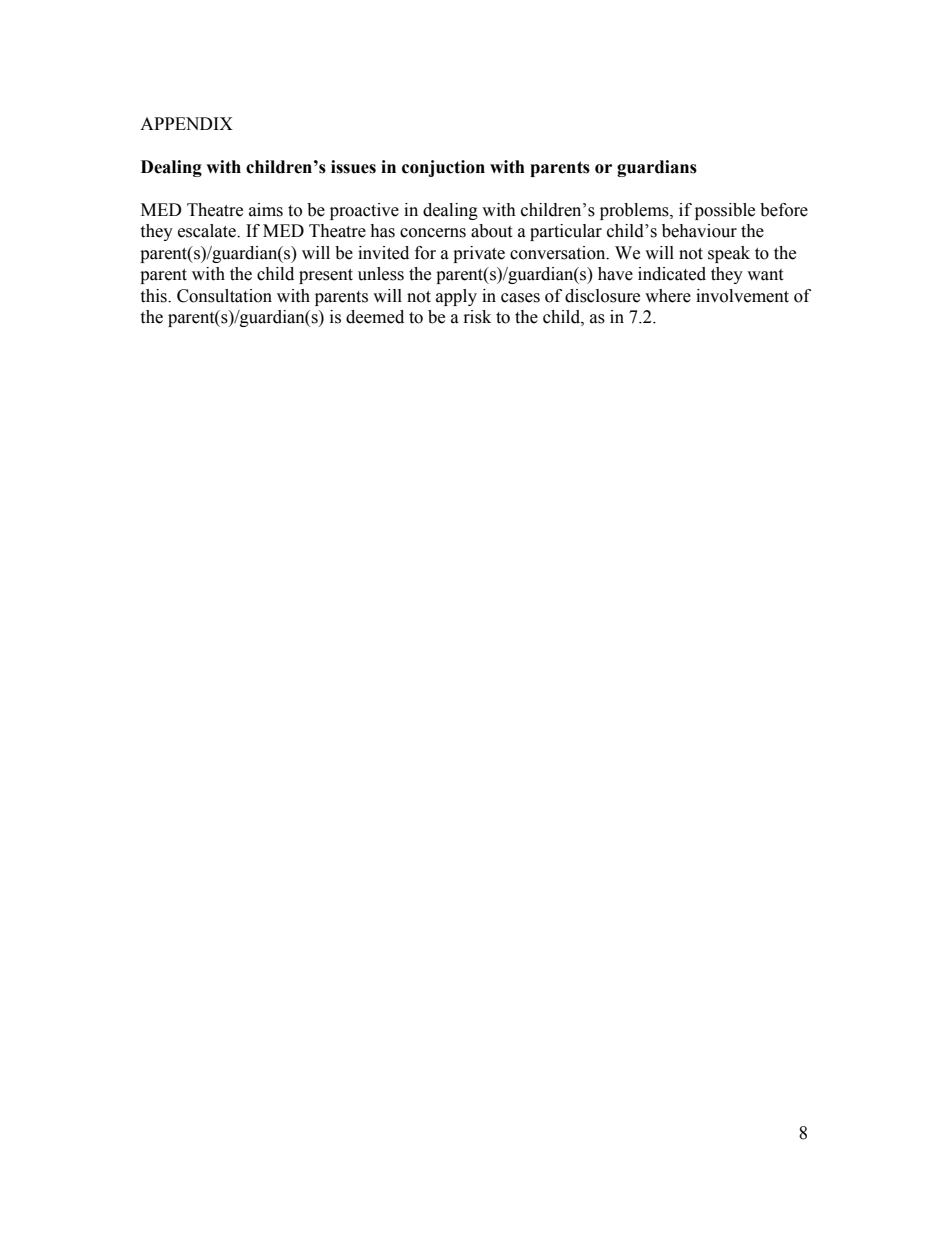 Image resolution: width=952 pixels, height=1233 pixels. What do you see at coordinates (224, 296) in the screenshot?
I see `Consultation` at bounding box center [224, 296].
